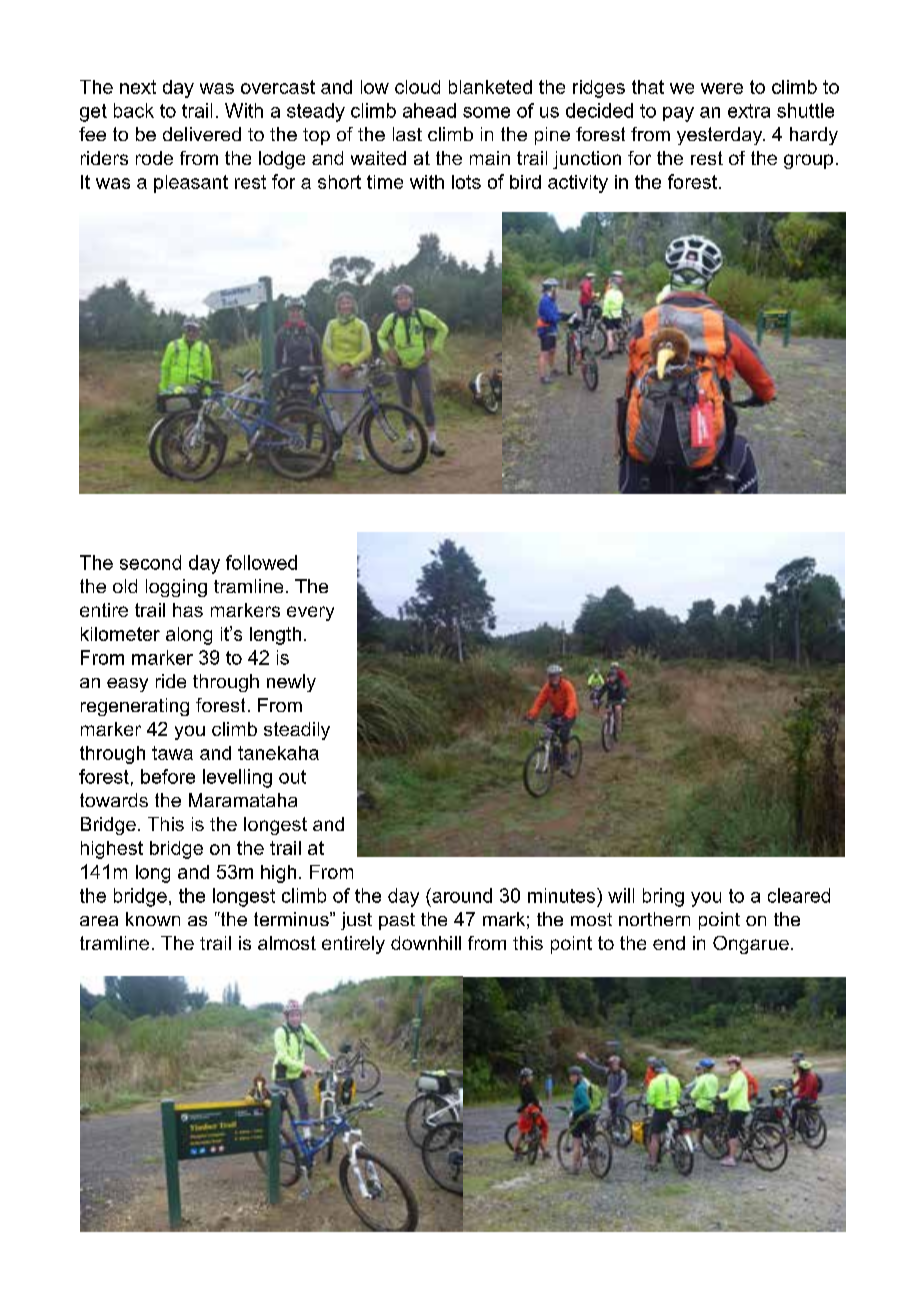 This screenshot has height=1311, width=924. I want to click on kilometer, so click(120, 634).
